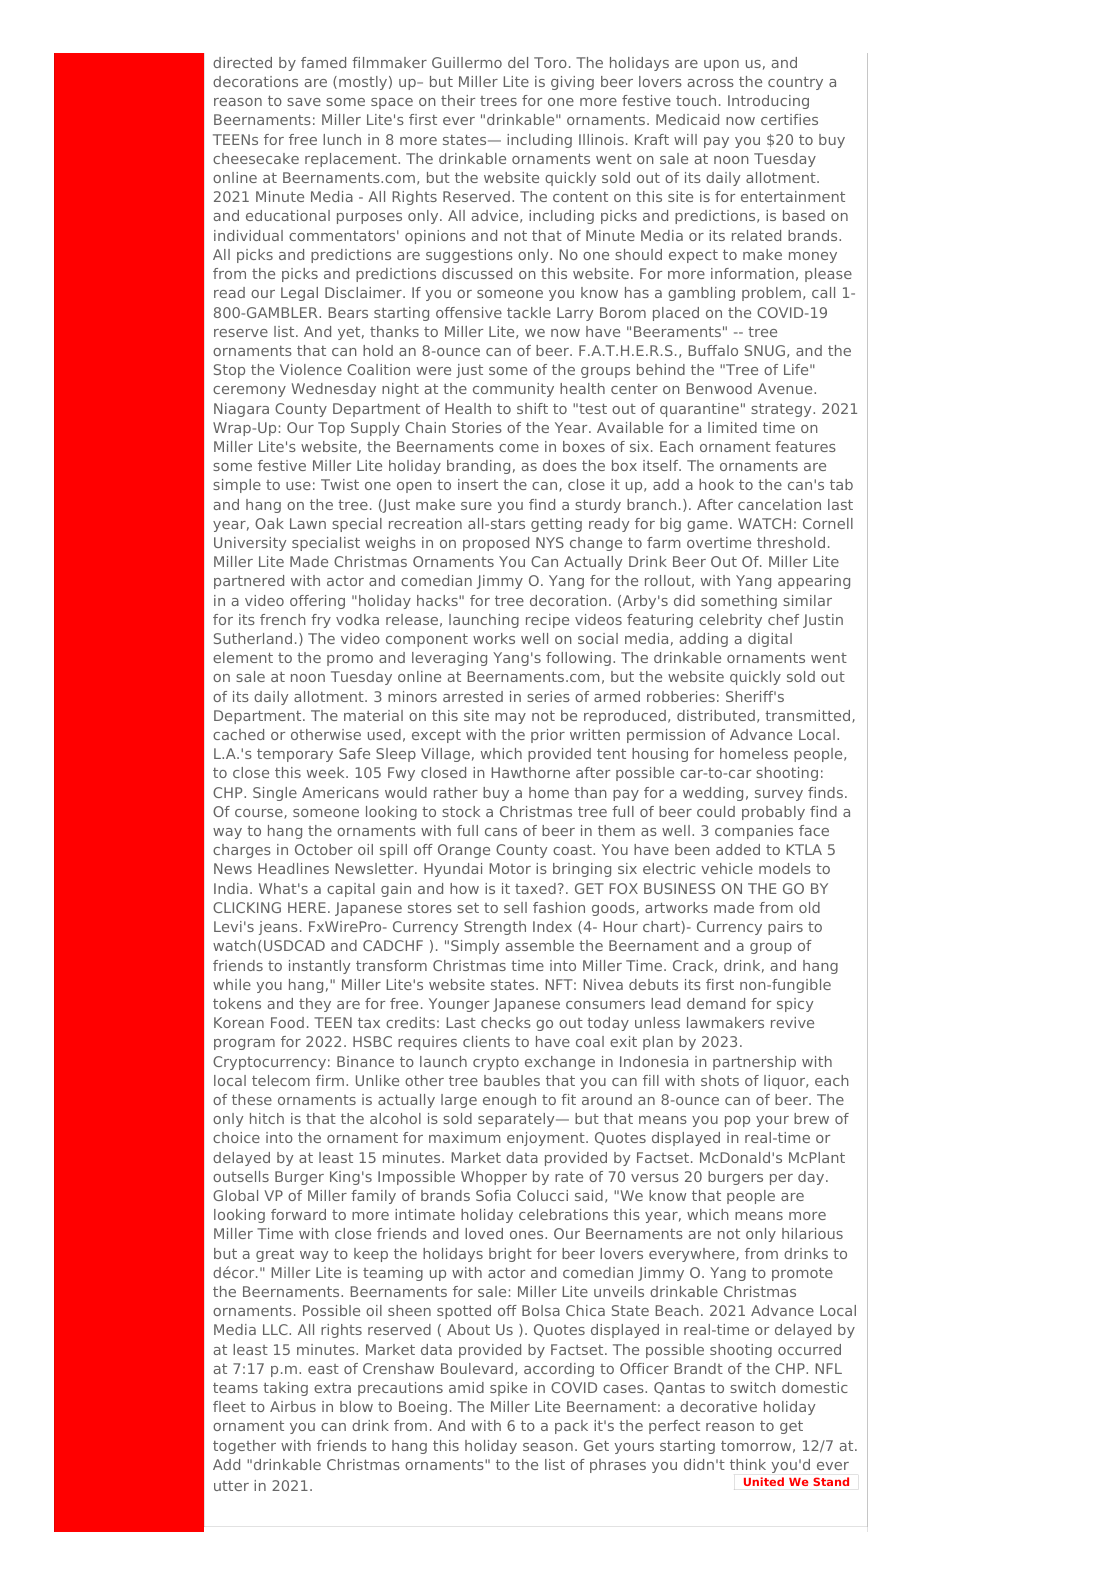 Image resolution: width=1120 pixels, height=1585 pixels. I want to click on Wednesday, so click(334, 390).
